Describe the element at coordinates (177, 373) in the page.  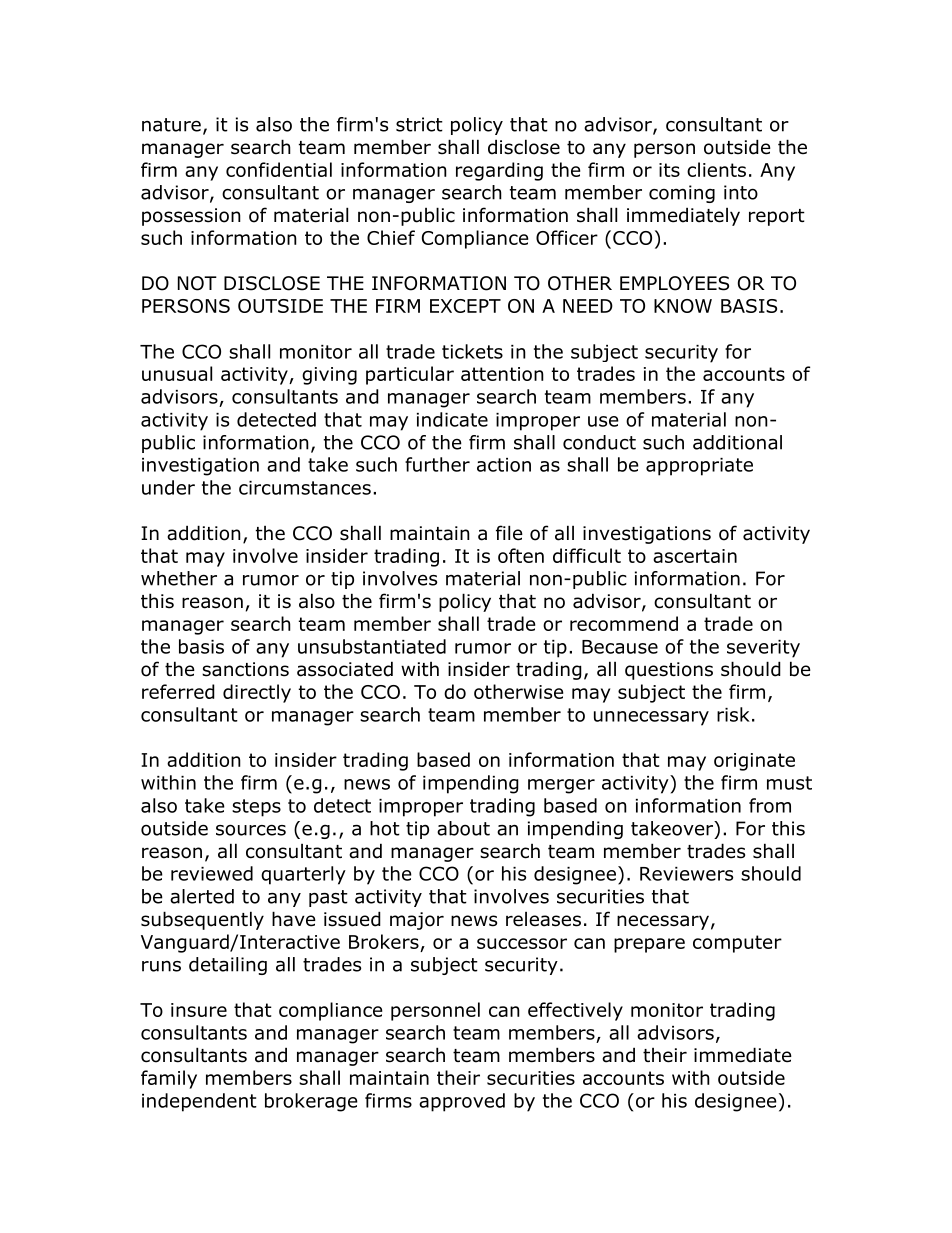
I see `unusual` at that location.
